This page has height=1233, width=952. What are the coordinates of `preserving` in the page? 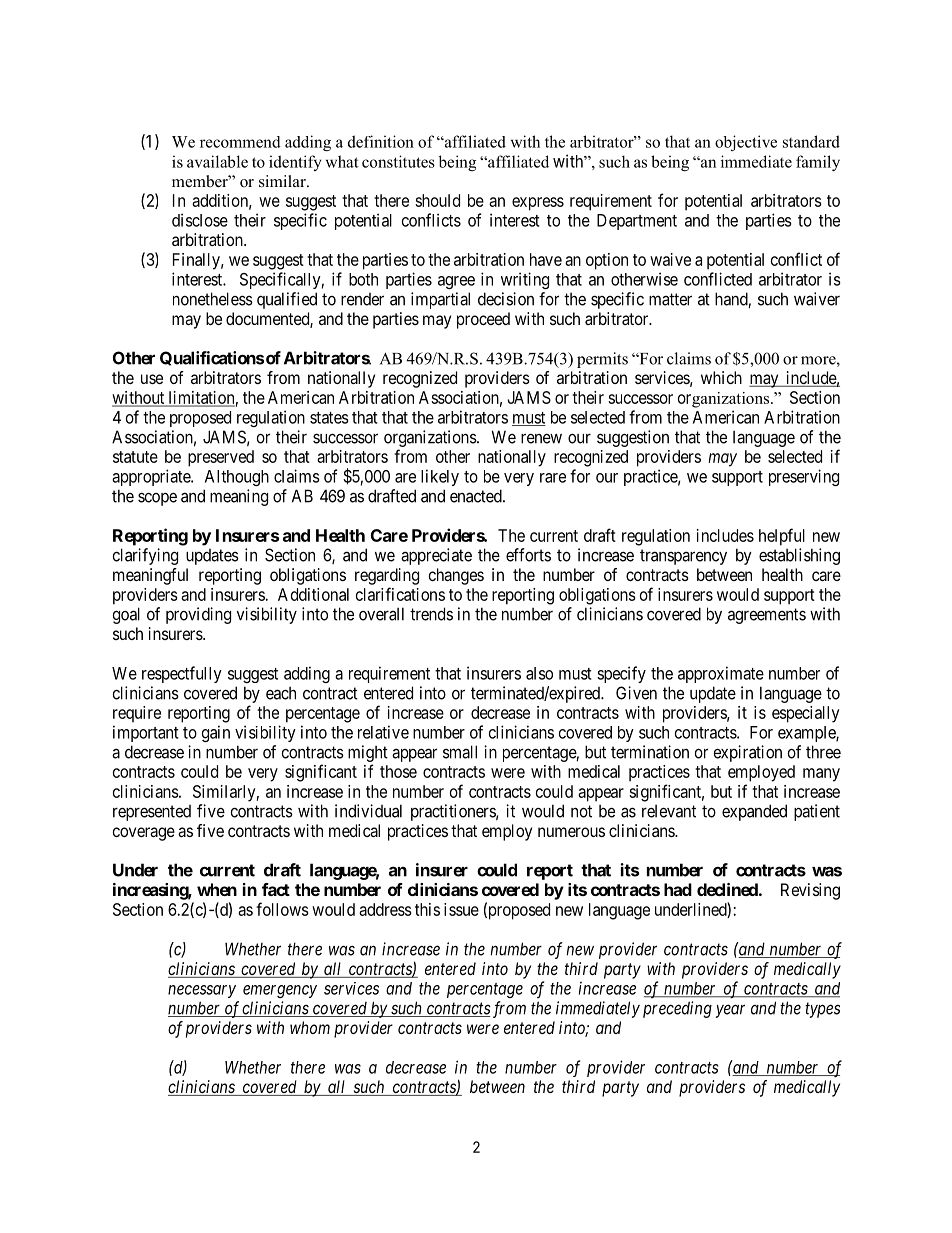 It's located at (804, 477).
